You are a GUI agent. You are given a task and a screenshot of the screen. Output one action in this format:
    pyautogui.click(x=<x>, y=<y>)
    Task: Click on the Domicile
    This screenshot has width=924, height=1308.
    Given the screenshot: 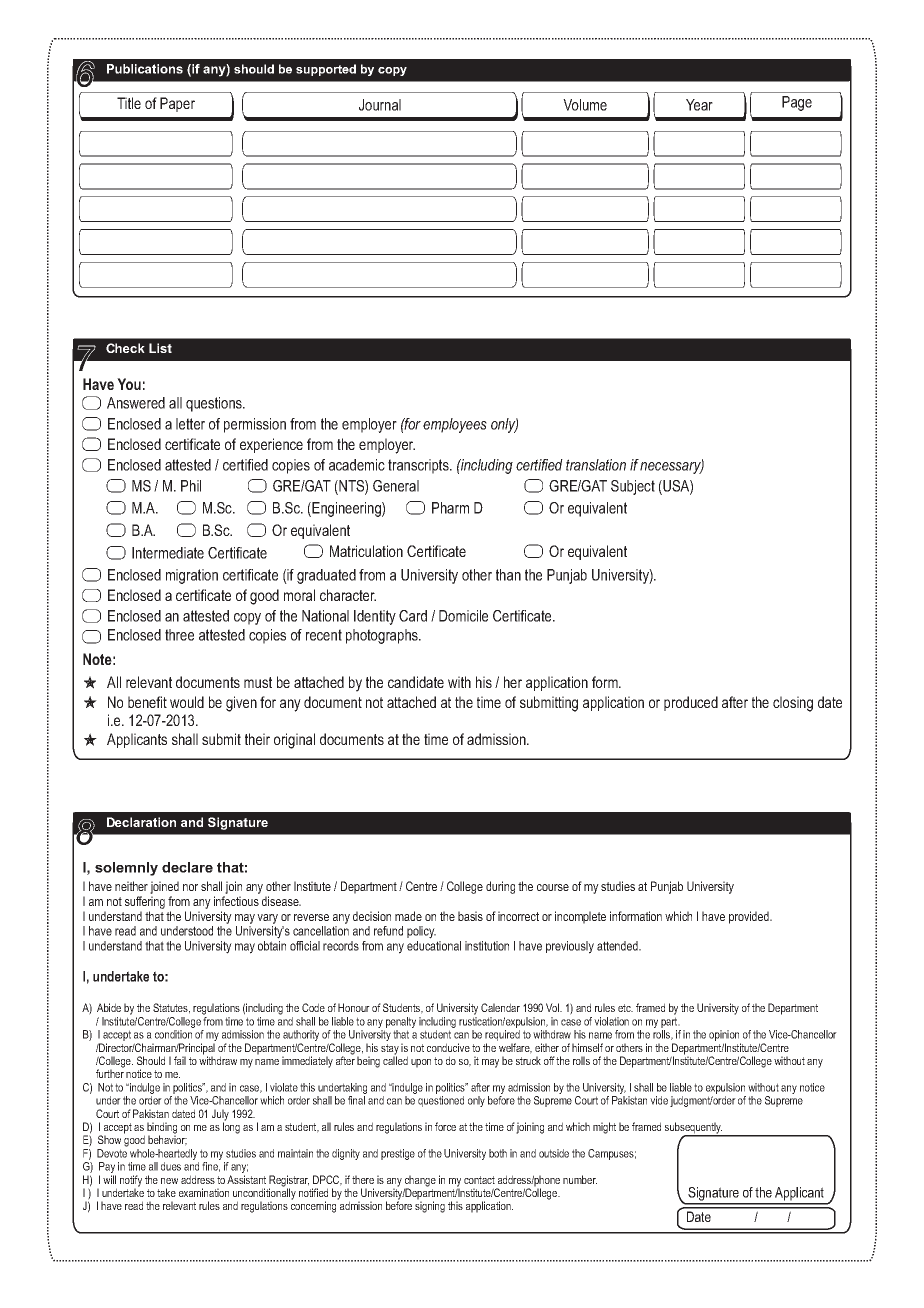 What is the action you would take?
    pyautogui.click(x=463, y=616)
